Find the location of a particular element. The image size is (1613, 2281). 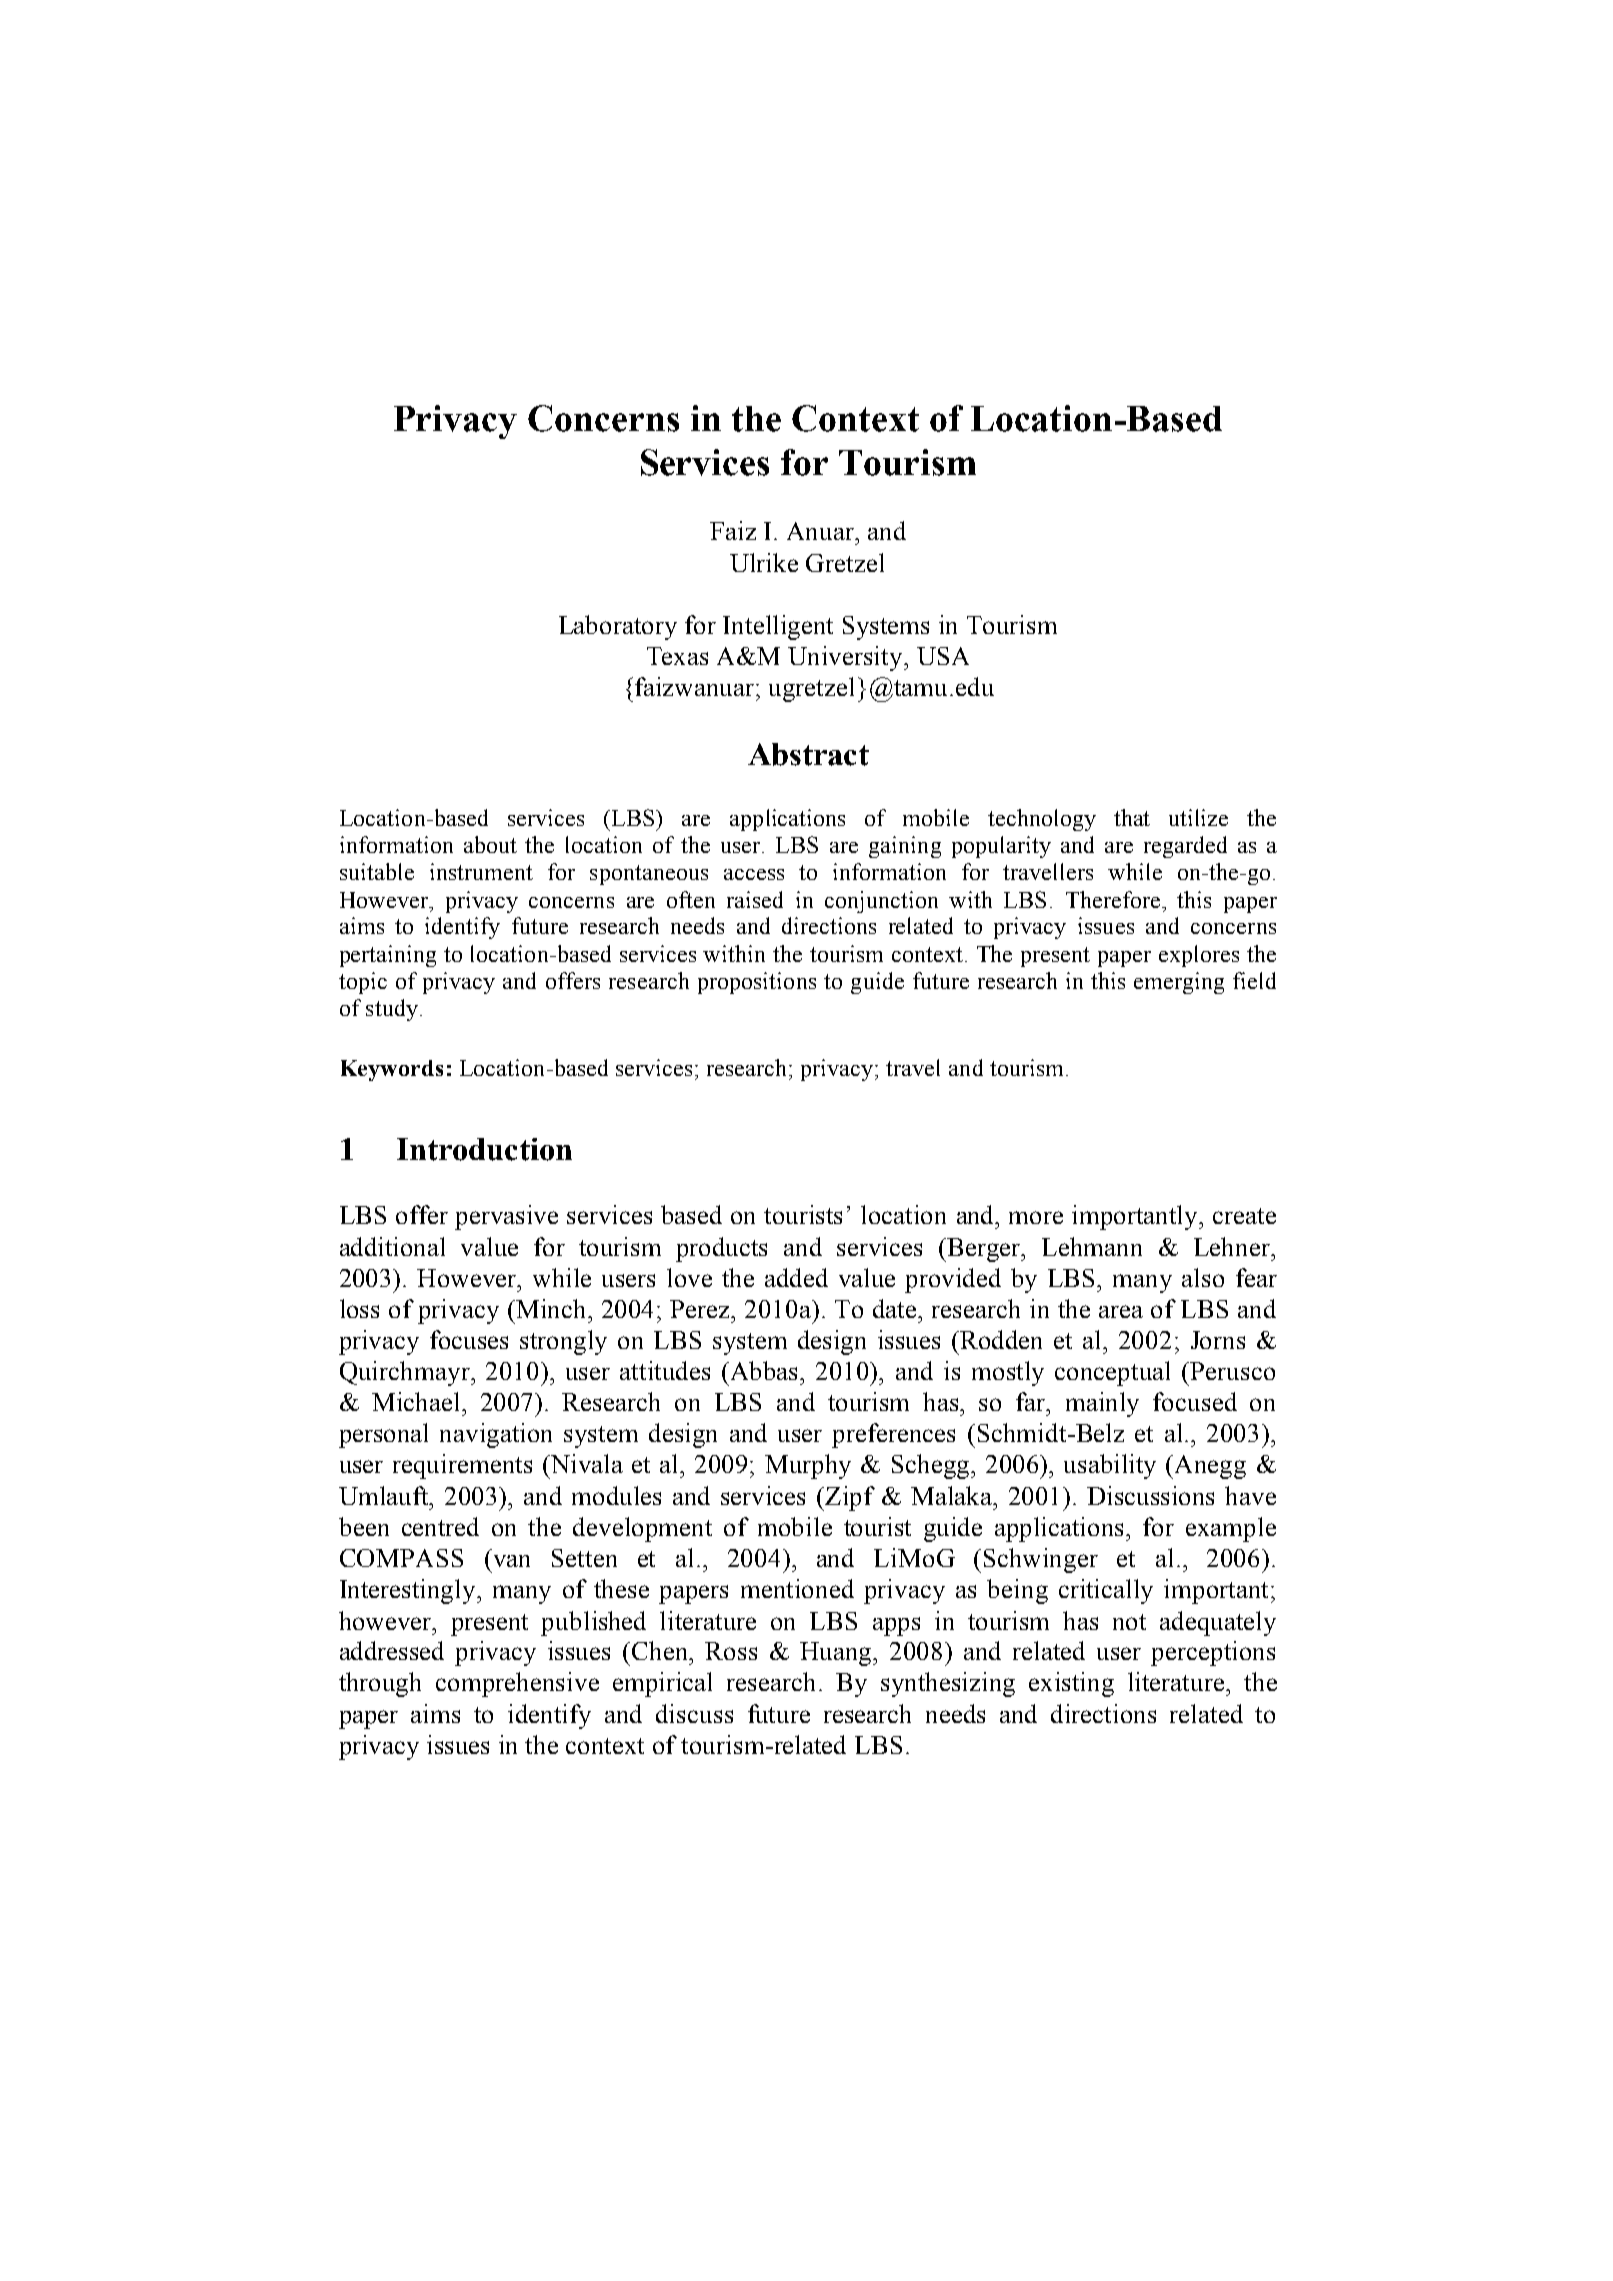

University is located at coordinates (846, 658).
